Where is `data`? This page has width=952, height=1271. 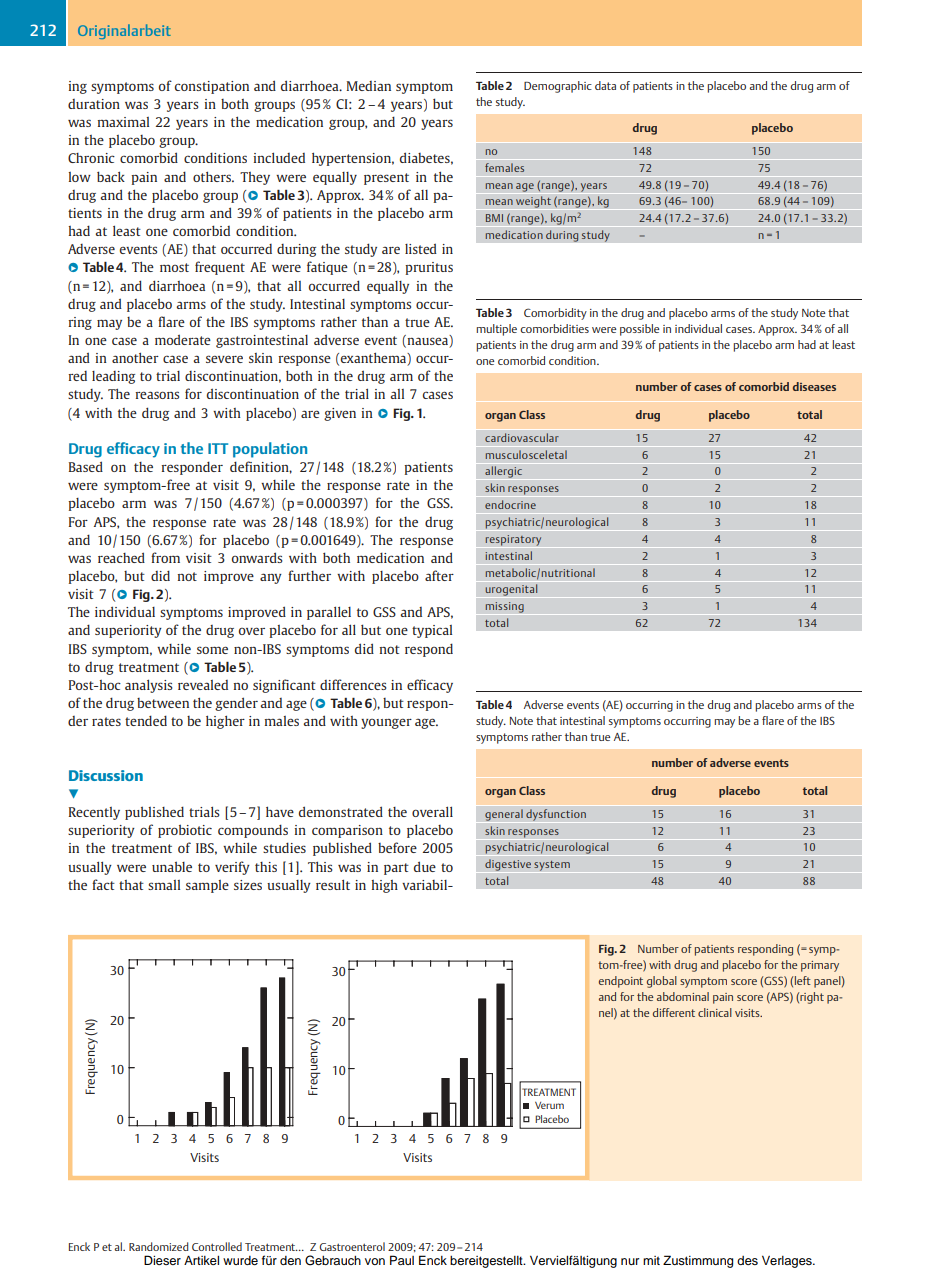
data is located at coordinates (605, 85).
